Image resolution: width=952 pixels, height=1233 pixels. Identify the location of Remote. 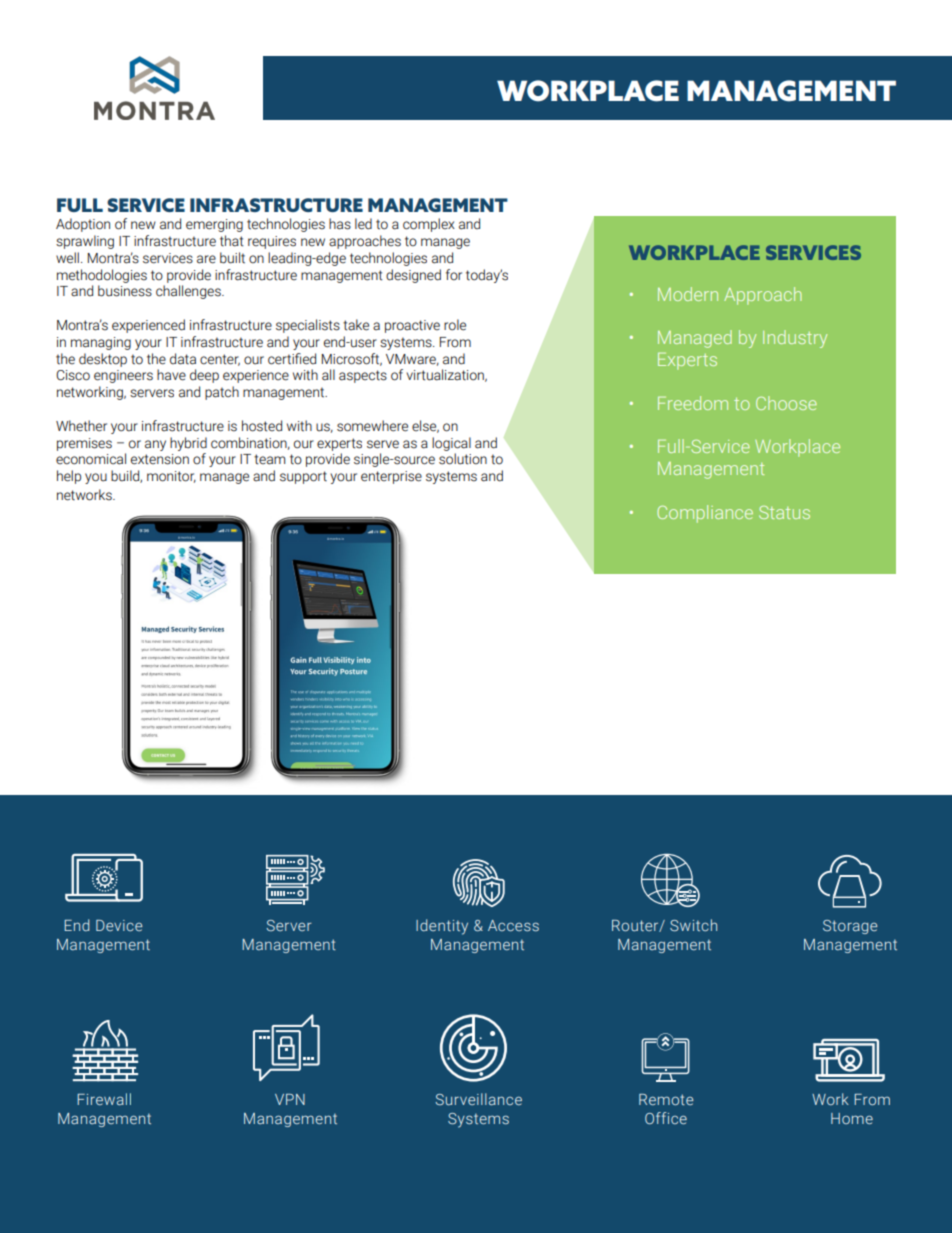
(666, 1099).
